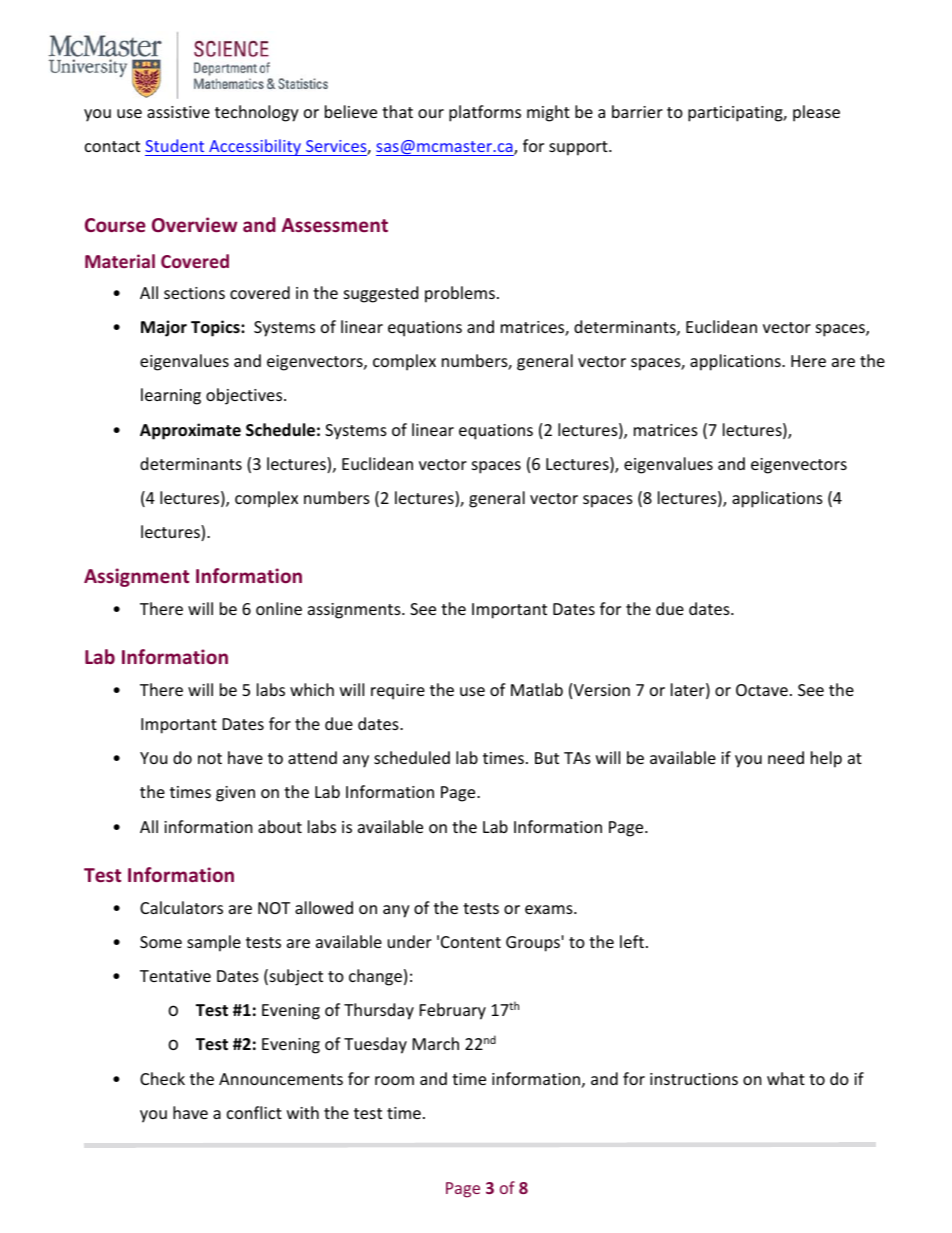 The width and height of the page is (952, 1233). Describe the element at coordinates (162, 1078) in the page. I see `Check` at that location.
